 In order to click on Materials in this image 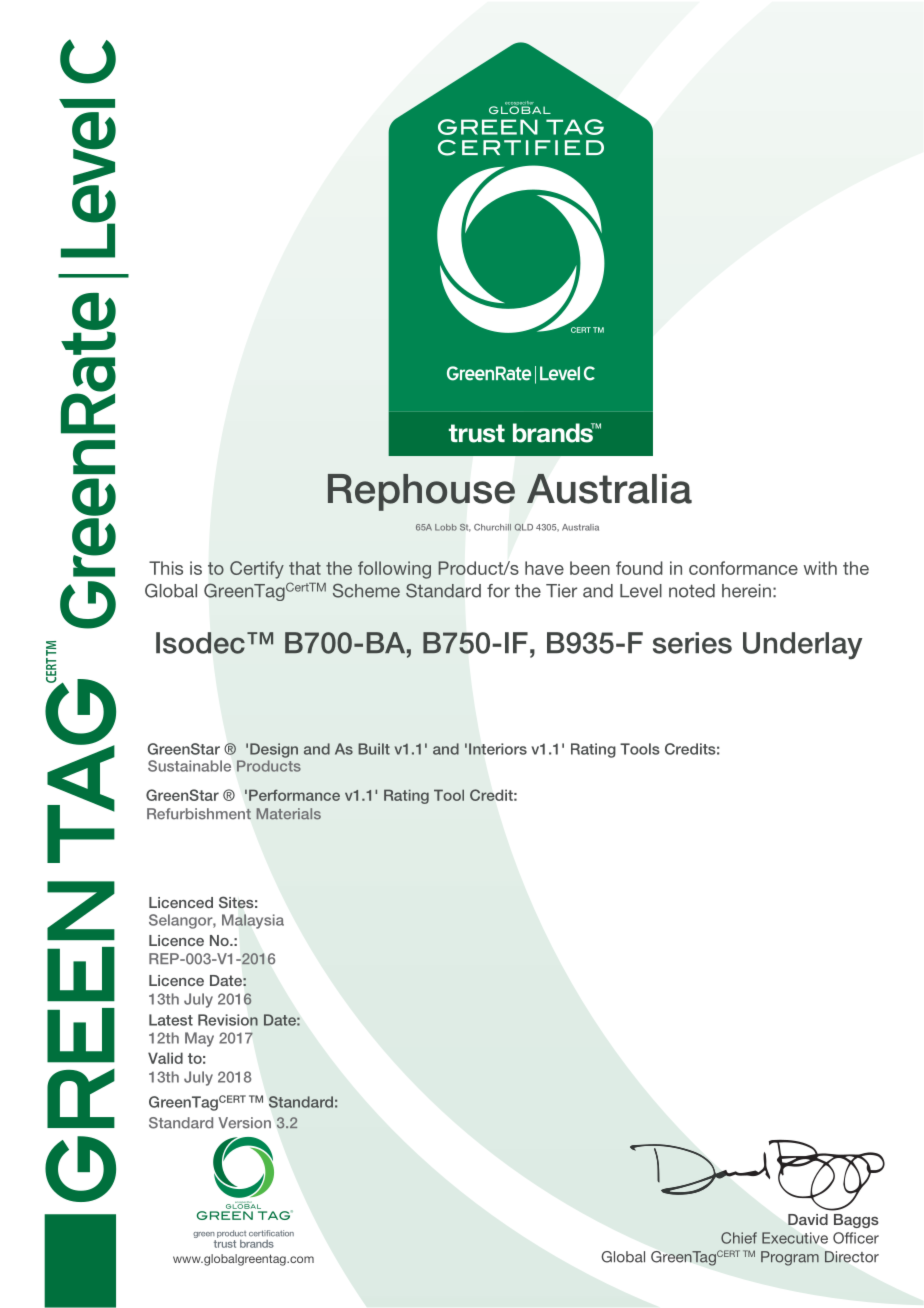, I will do `click(289, 814)`.
